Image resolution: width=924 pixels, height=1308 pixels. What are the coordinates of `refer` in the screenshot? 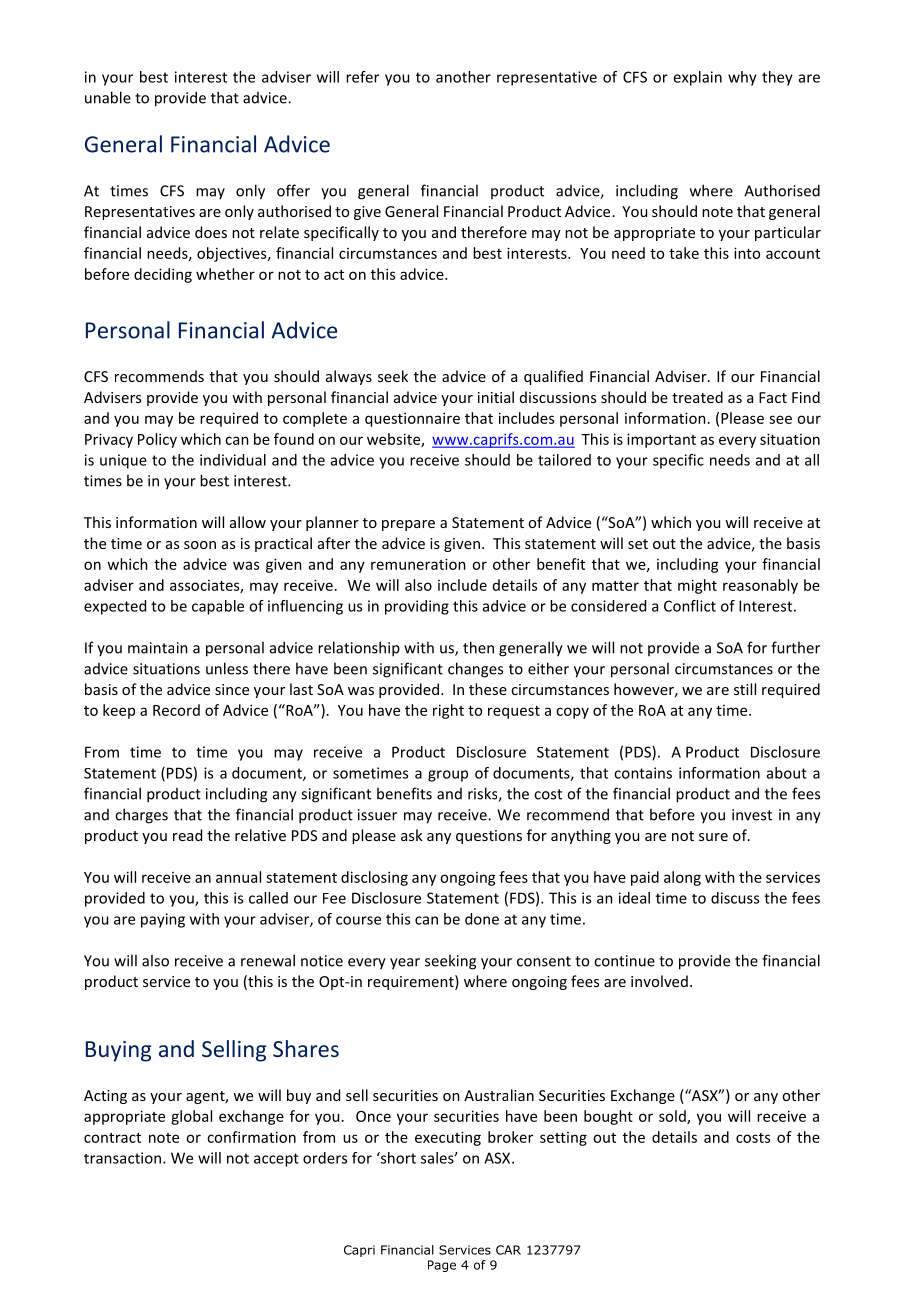 It's located at (362, 77).
